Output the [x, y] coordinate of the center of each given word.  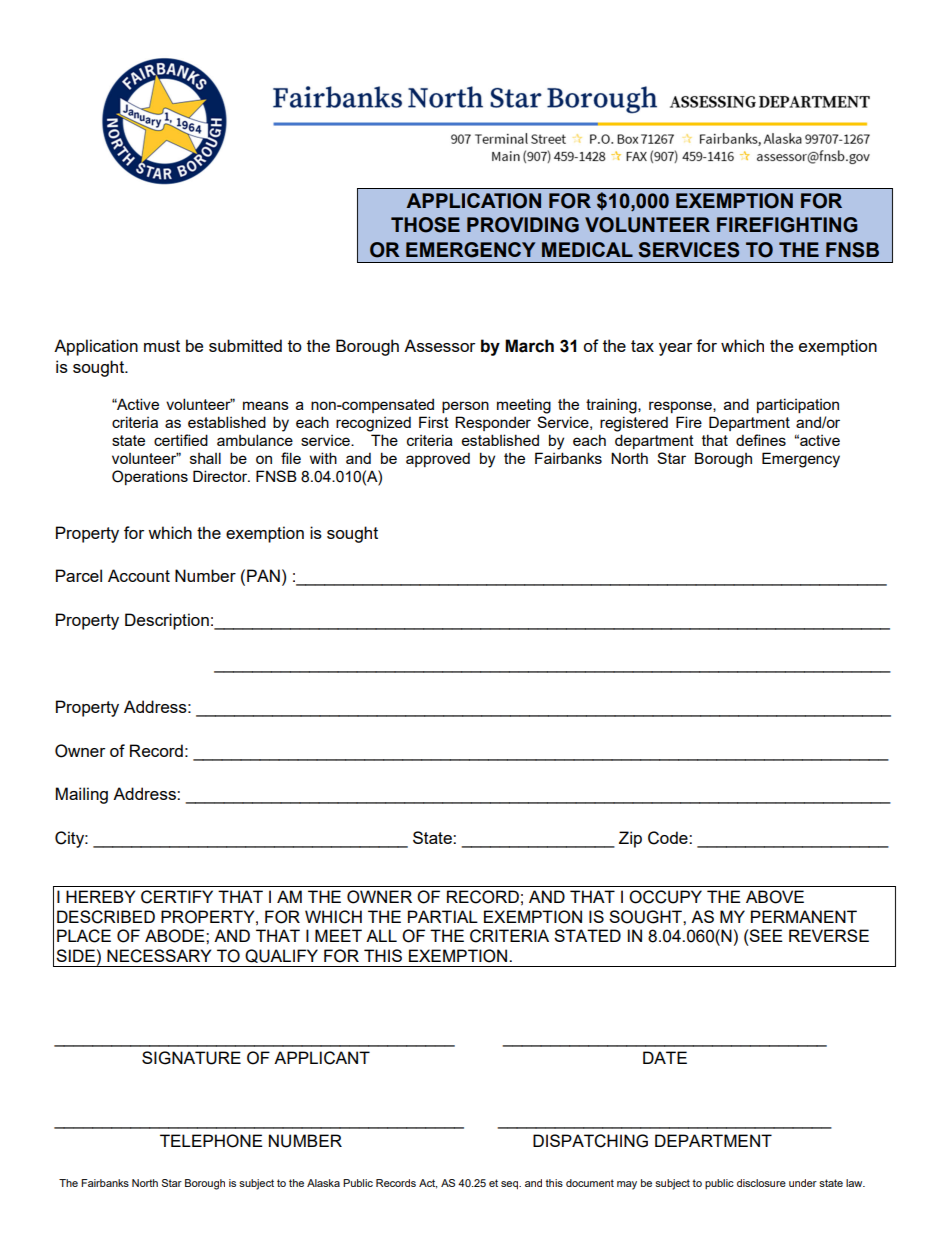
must [162, 346]
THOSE [425, 225]
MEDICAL [587, 249]
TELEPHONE [211, 1141]
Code [669, 838]
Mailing [82, 795]
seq [510, 1185]
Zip [630, 839]
